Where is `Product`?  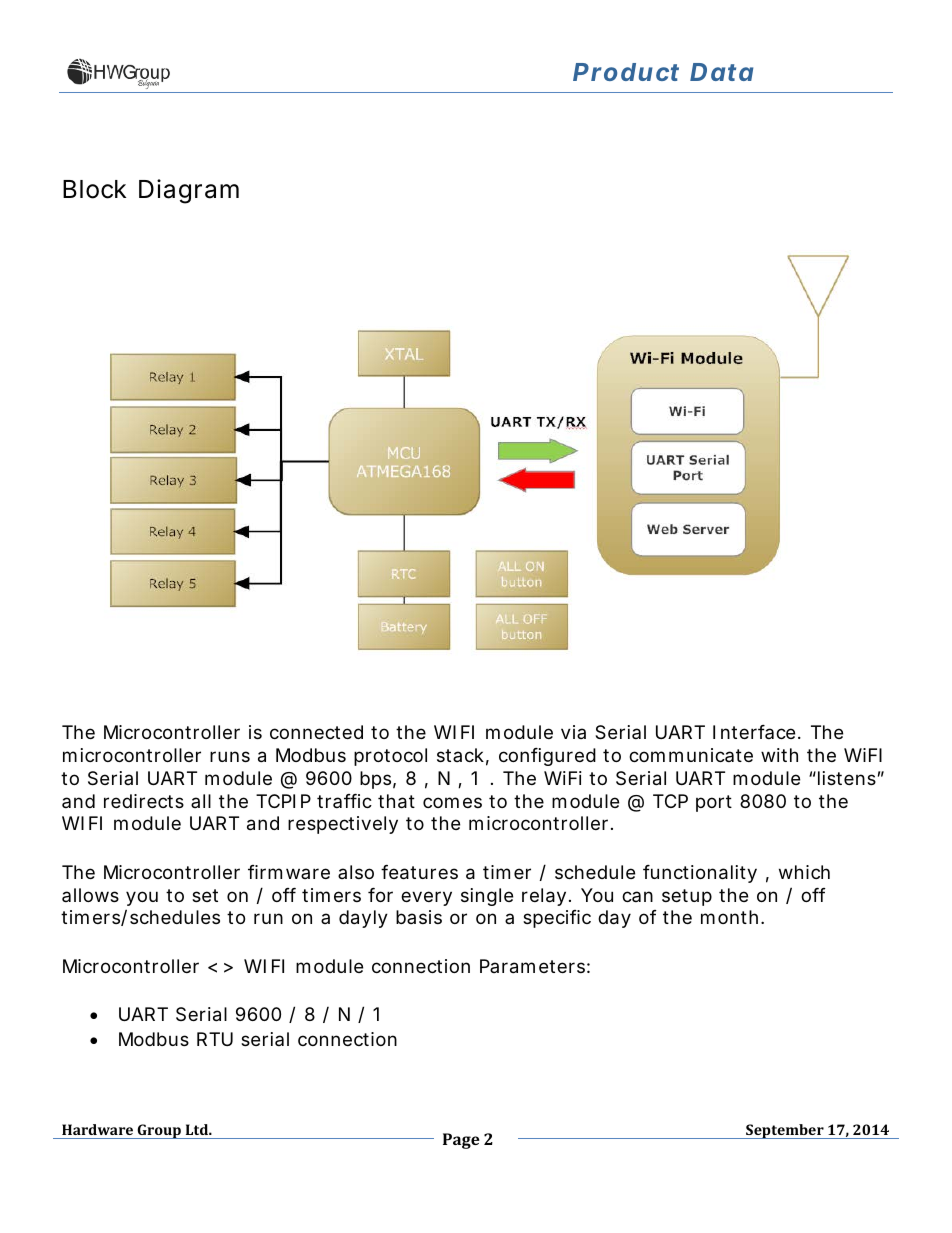 Product is located at coordinates (626, 72).
